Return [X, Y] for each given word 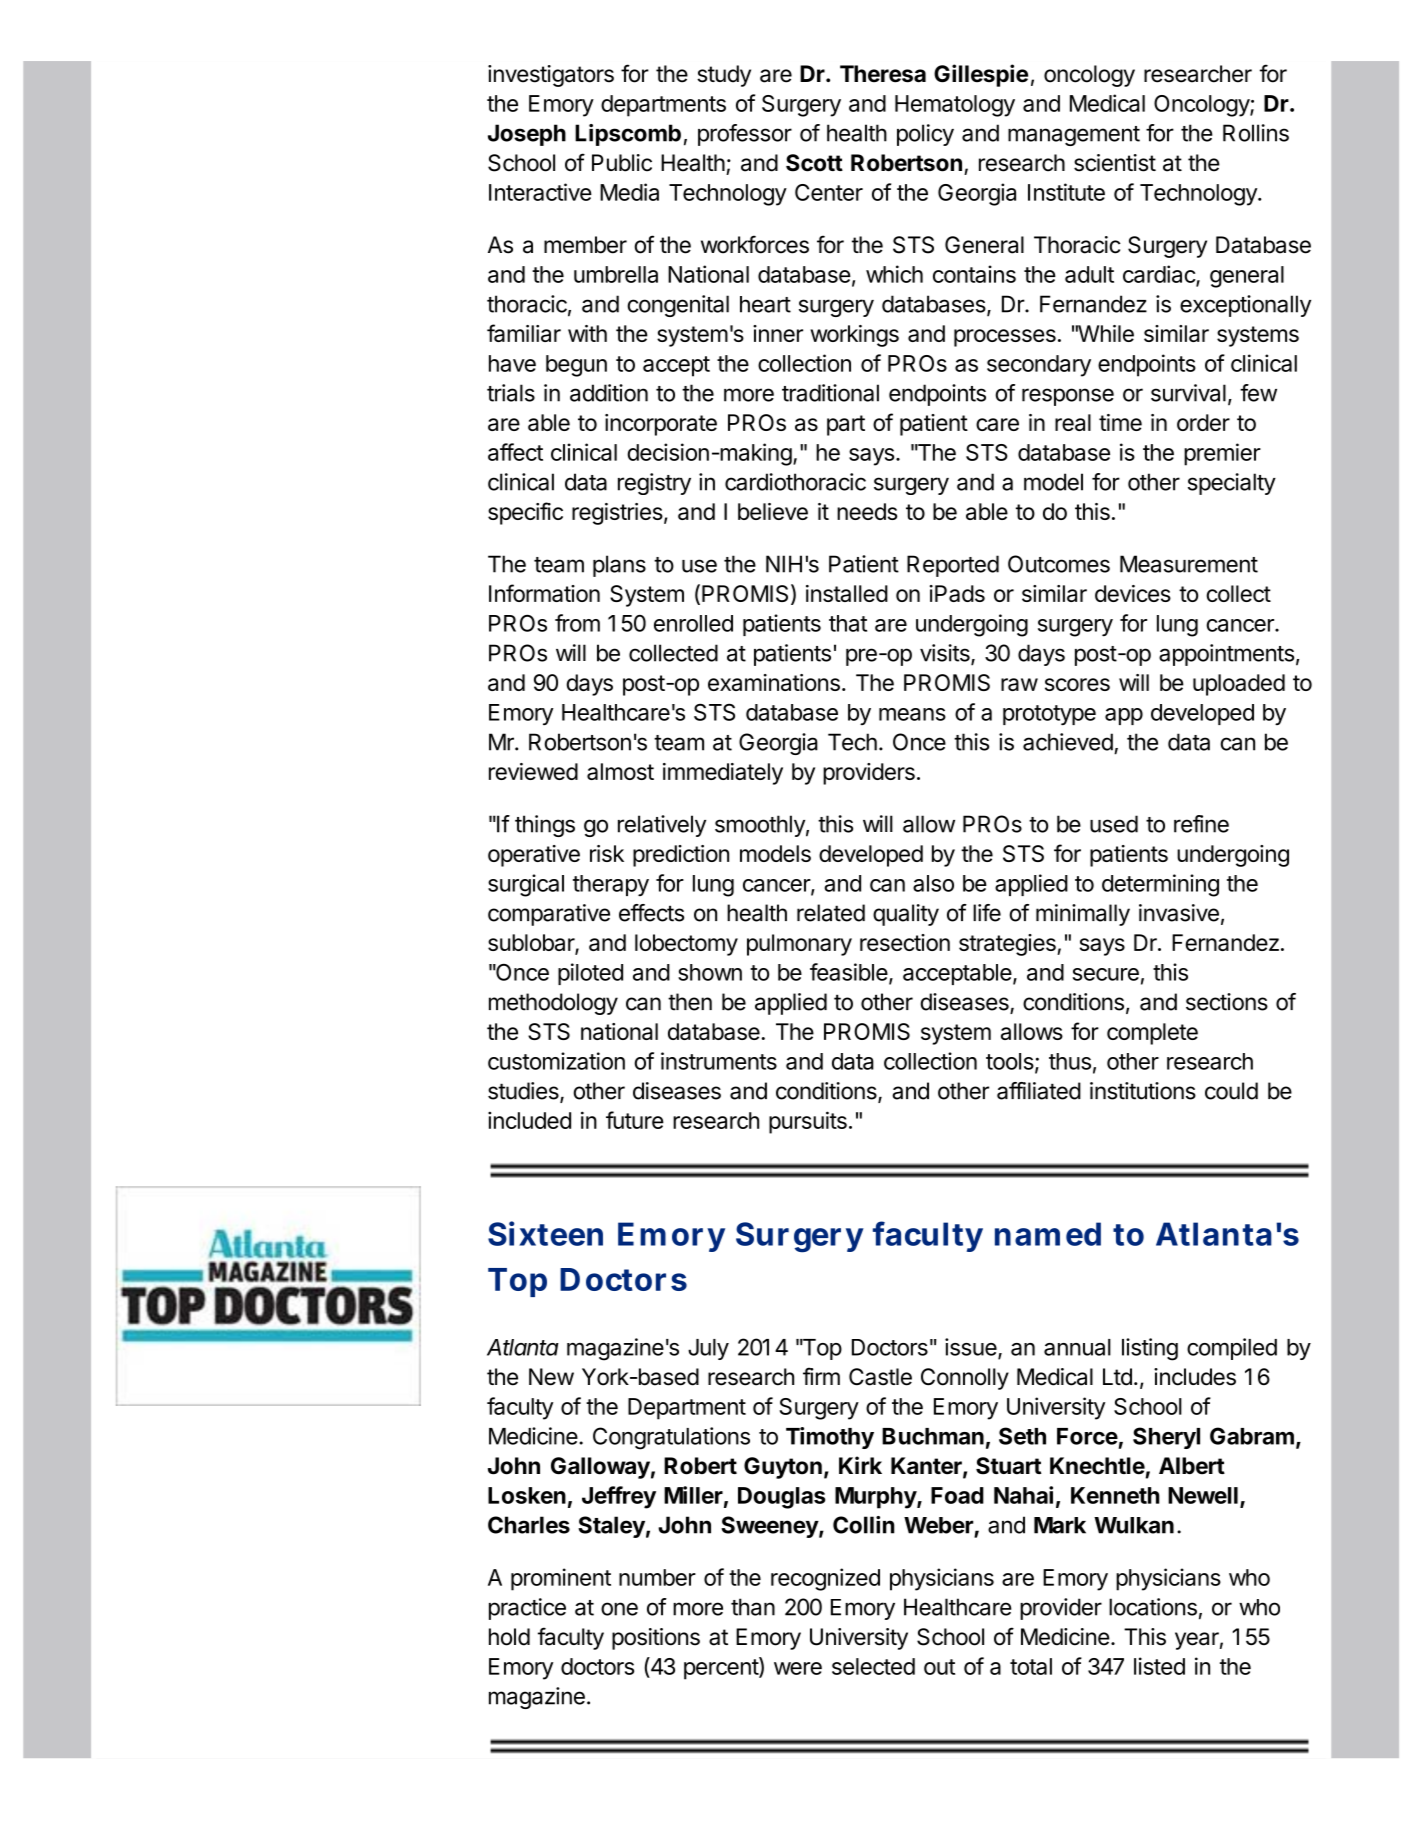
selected [873, 1666]
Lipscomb [628, 135]
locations [1153, 1607]
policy [925, 135]
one [619, 1609]
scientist [1115, 163]
